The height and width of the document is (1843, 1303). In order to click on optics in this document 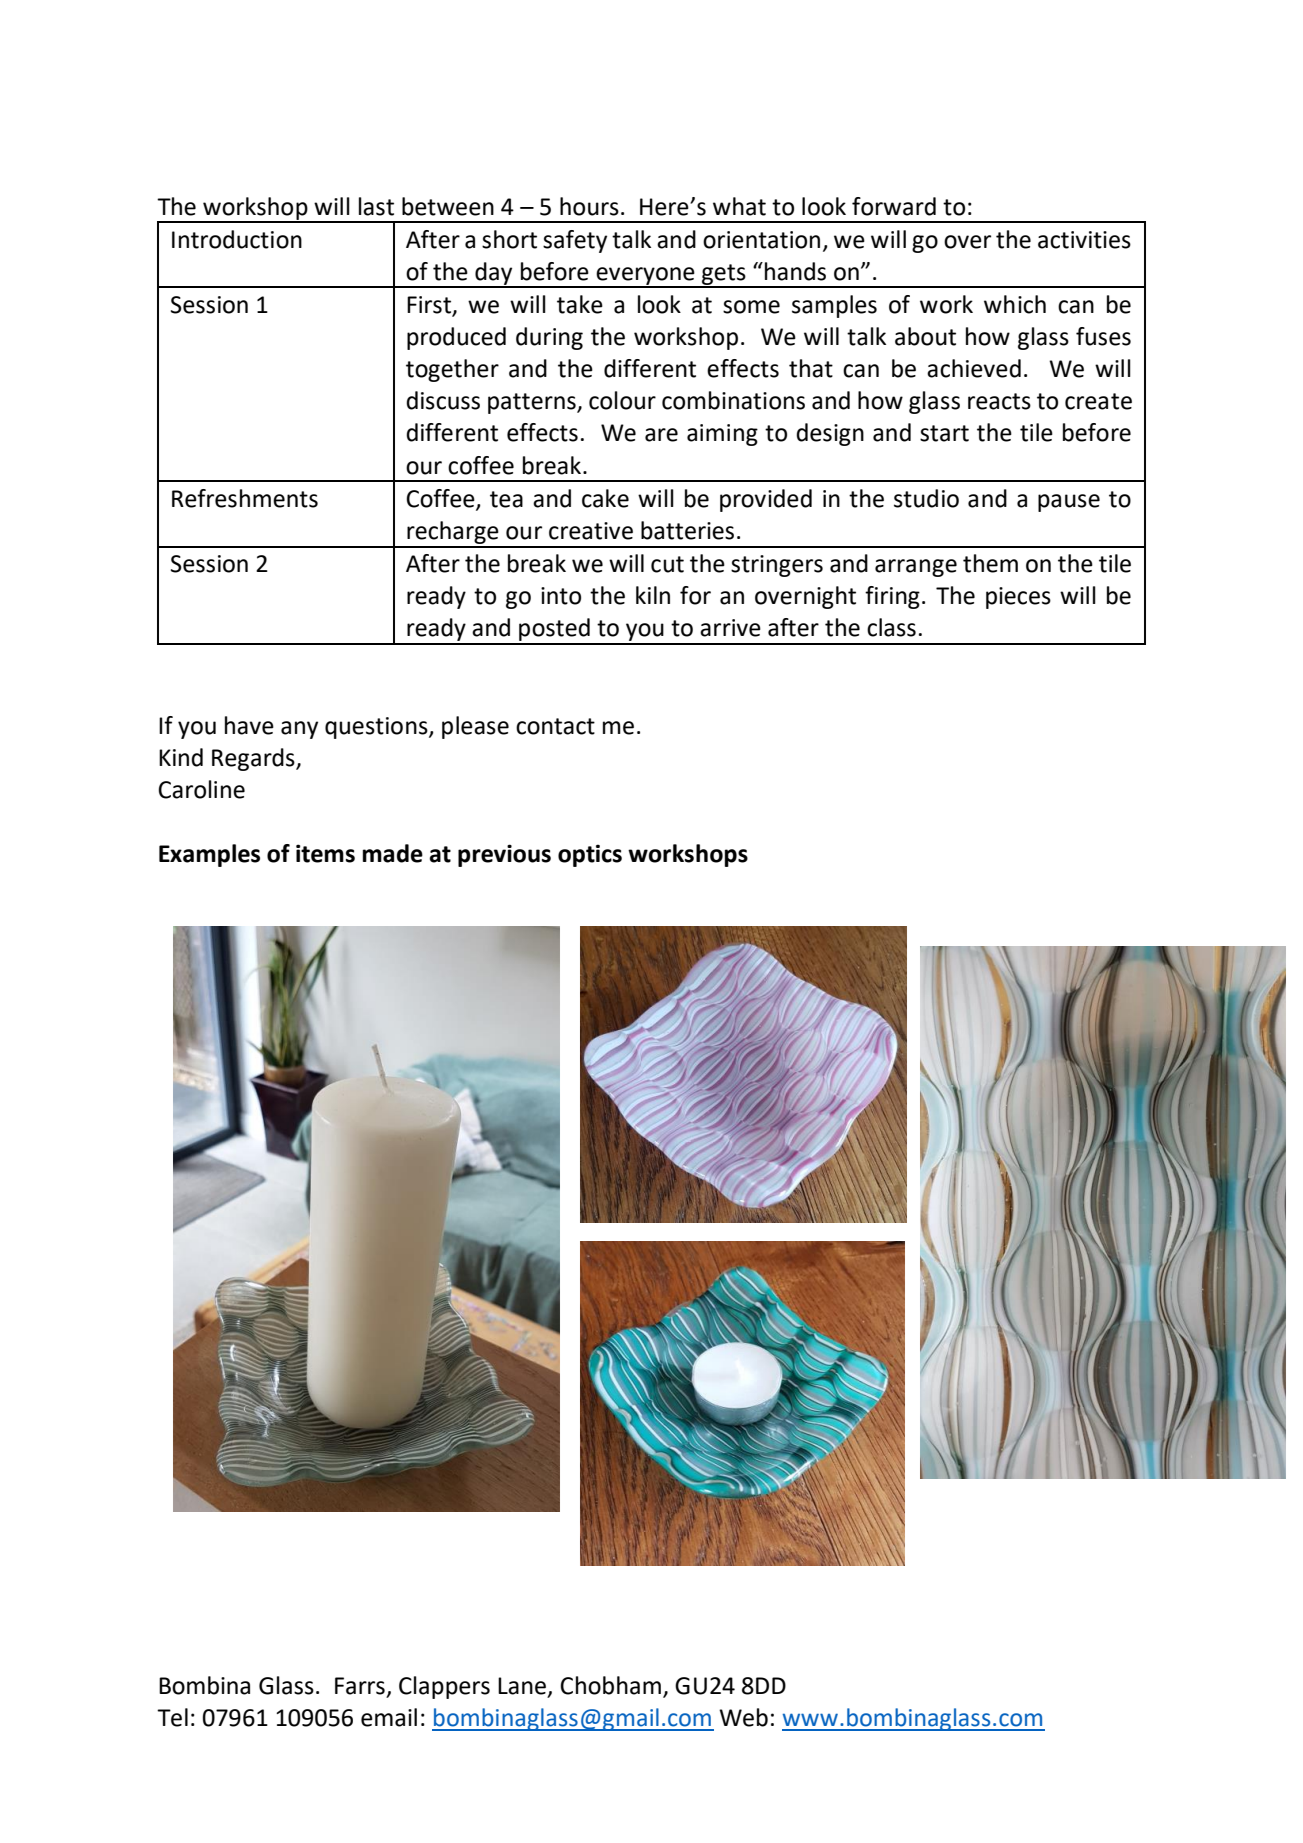, I will do `click(590, 855)`.
